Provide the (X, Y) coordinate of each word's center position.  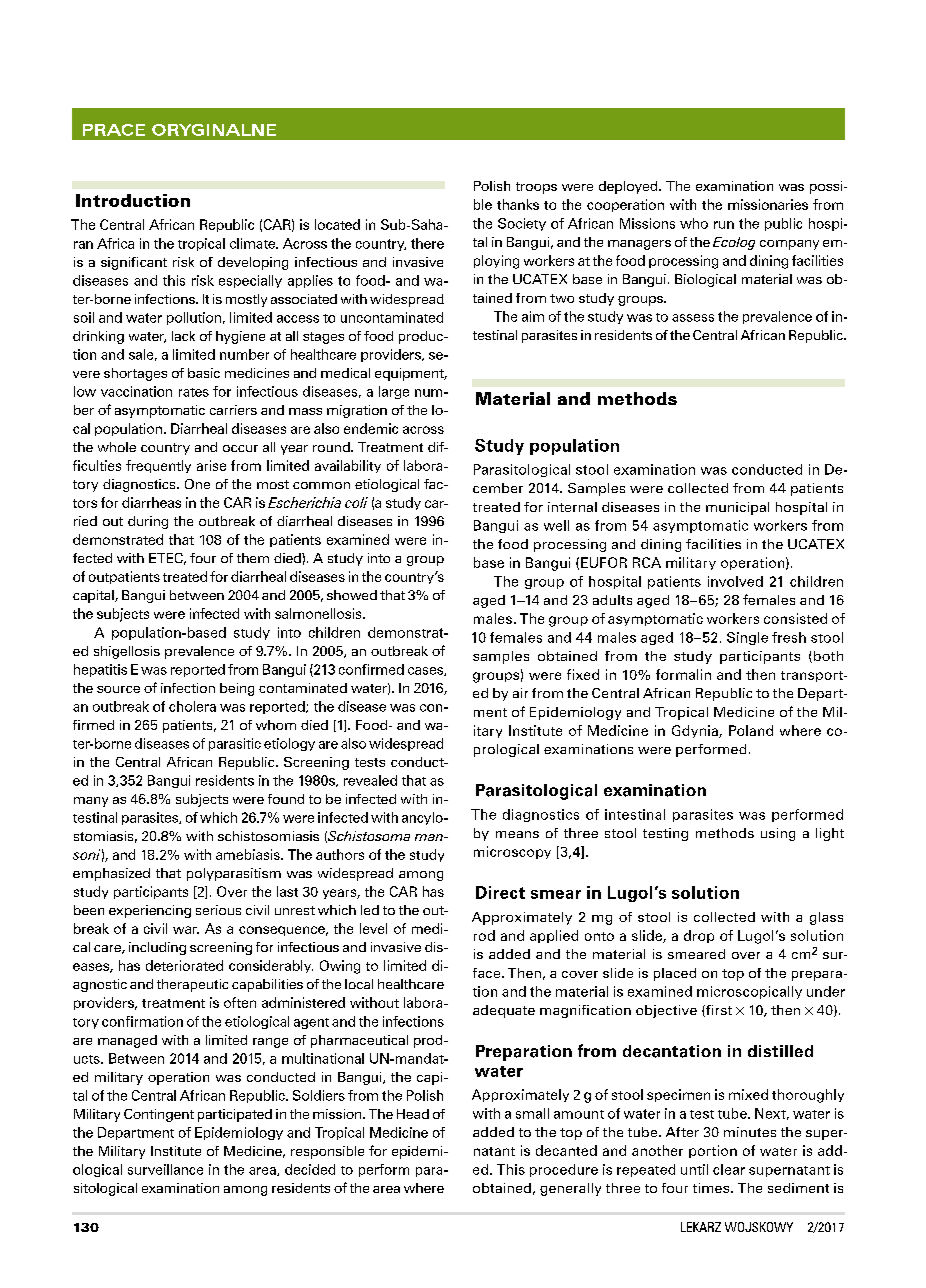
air (520, 693)
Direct (500, 892)
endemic (371, 428)
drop (699, 936)
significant (134, 263)
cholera (192, 706)
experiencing (150, 911)
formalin (683, 674)
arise (211, 465)
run (724, 225)
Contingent (159, 1115)
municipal (737, 508)
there (427, 243)
